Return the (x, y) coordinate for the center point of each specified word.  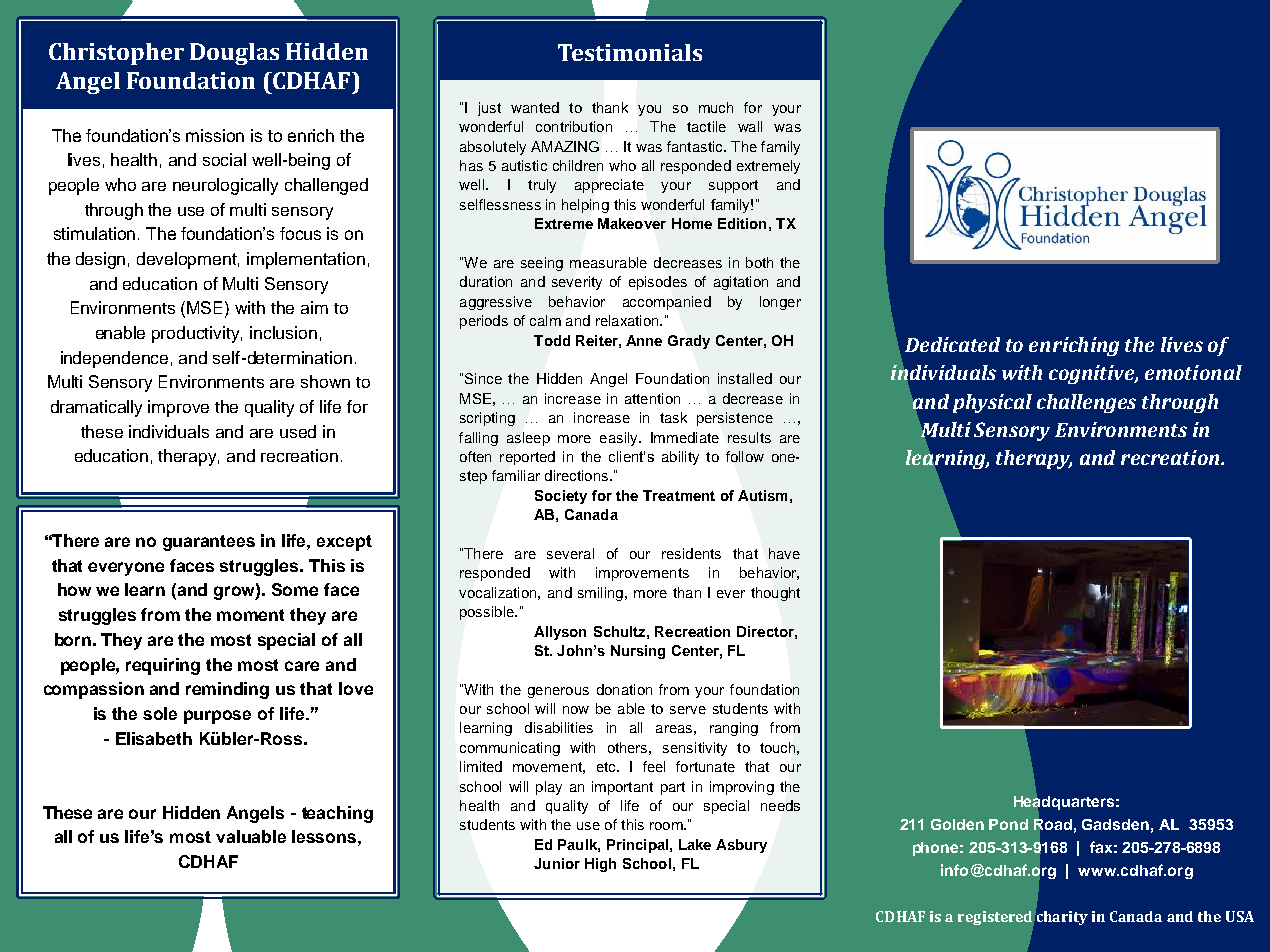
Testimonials (630, 52)
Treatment (679, 495)
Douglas (234, 54)
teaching (337, 814)
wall (750, 126)
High (600, 865)
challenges (1086, 403)
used (298, 431)
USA (1240, 916)
